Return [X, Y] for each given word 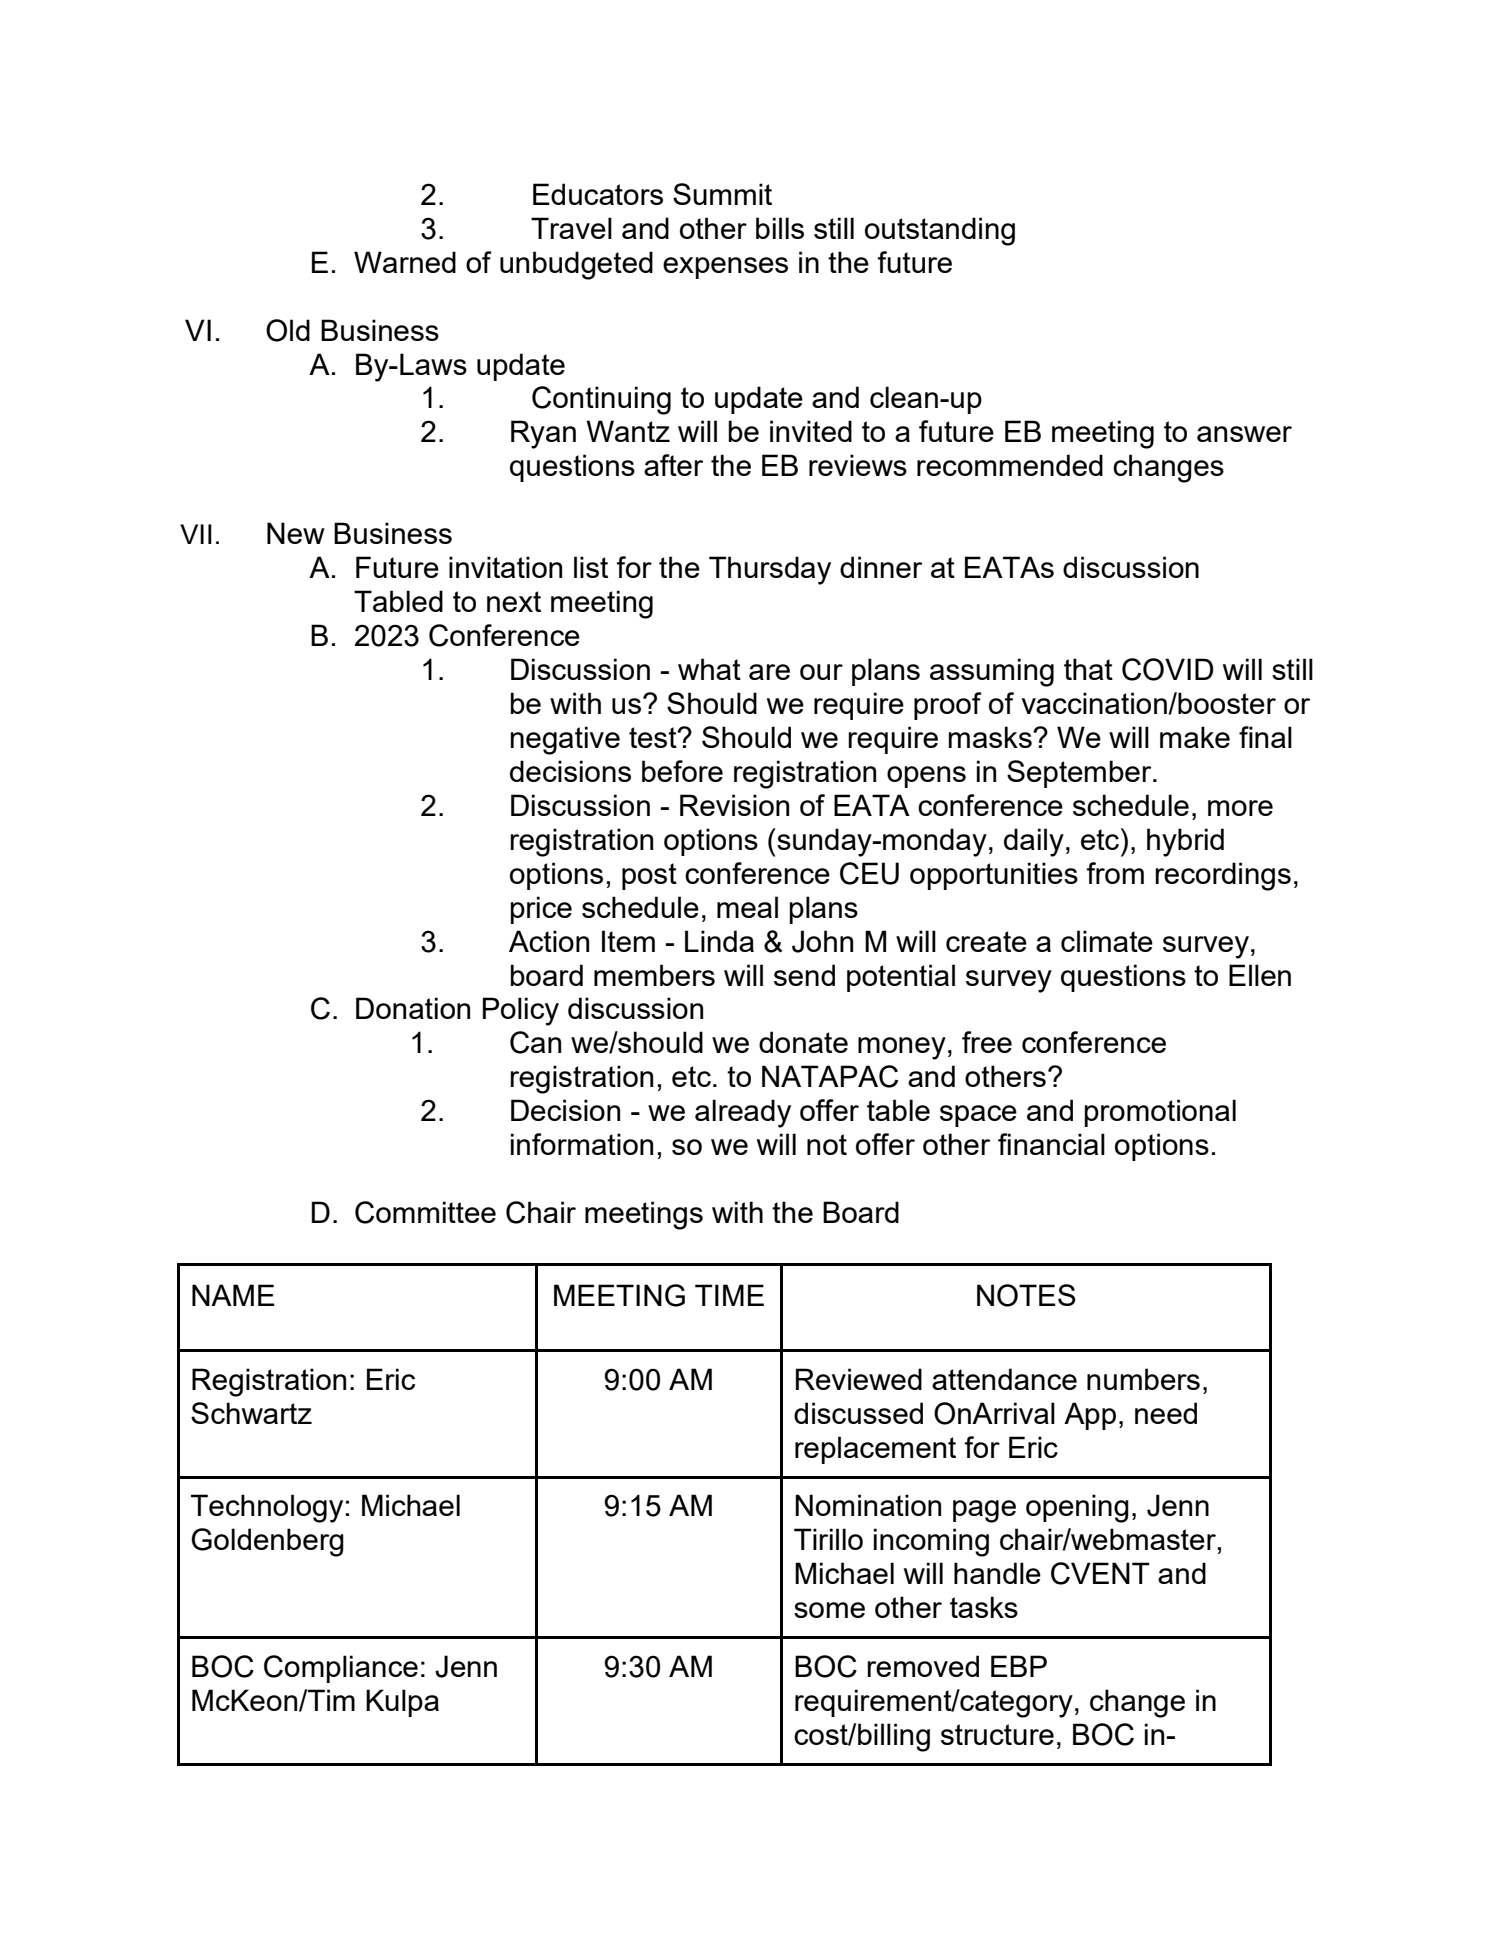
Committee [425, 1212]
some [829, 1610]
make [1195, 737]
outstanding [940, 231]
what [709, 669]
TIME [729, 1295]
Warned [405, 262]
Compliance [341, 1669]
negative [565, 740]
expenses [725, 268]
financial [1051, 1144]
